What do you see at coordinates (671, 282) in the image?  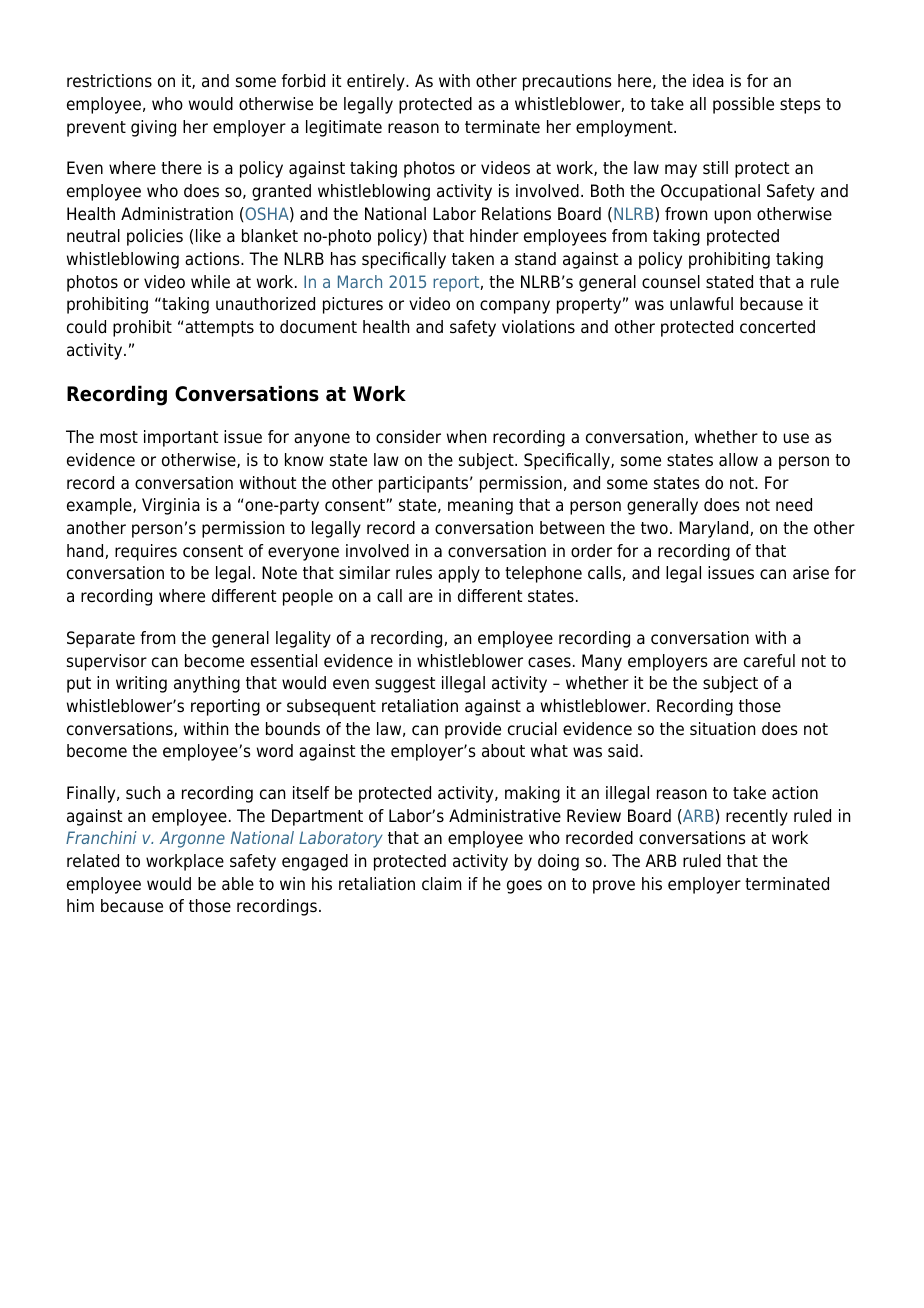 I see `counsel` at bounding box center [671, 282].
